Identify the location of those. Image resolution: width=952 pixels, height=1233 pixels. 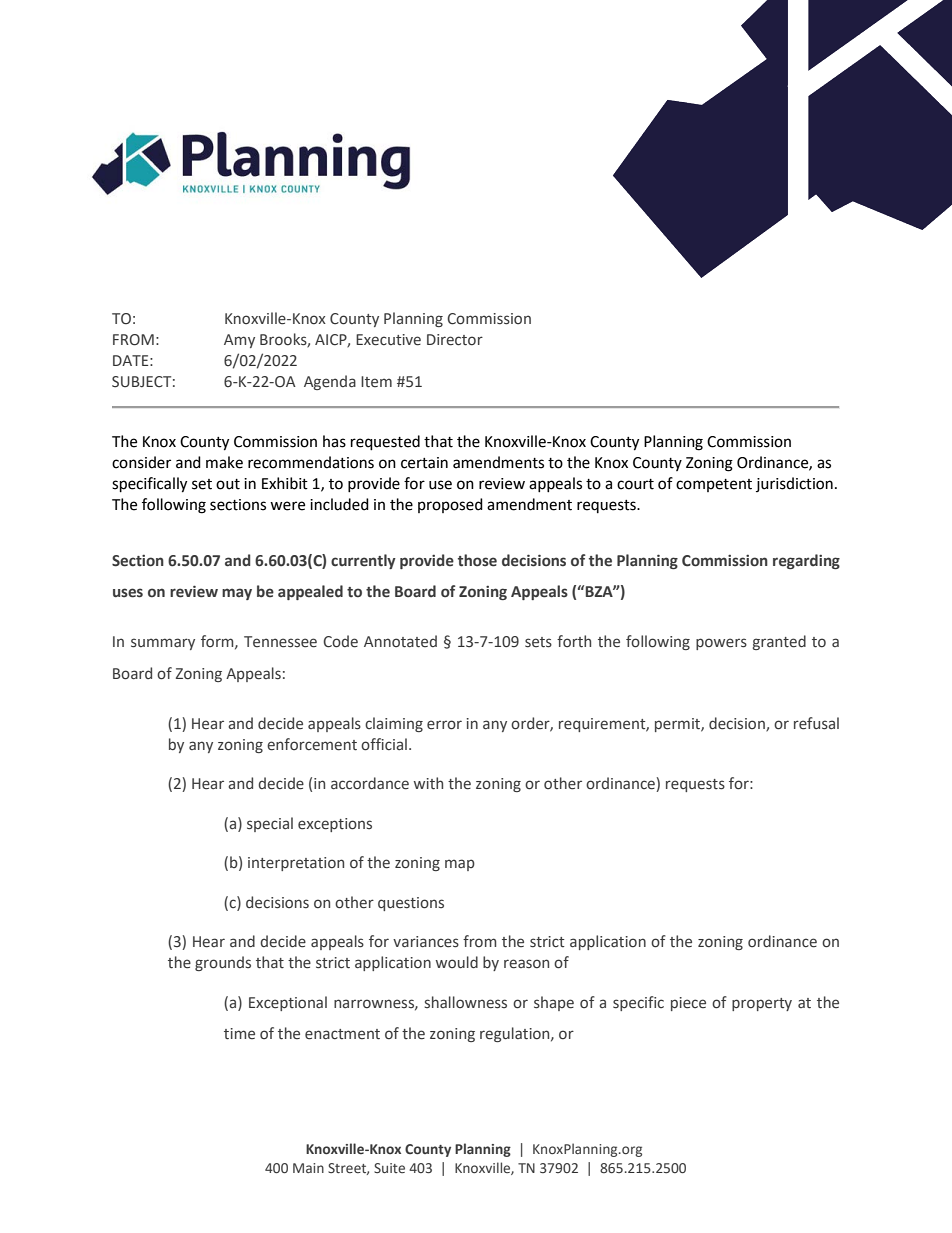
(477, 560).
